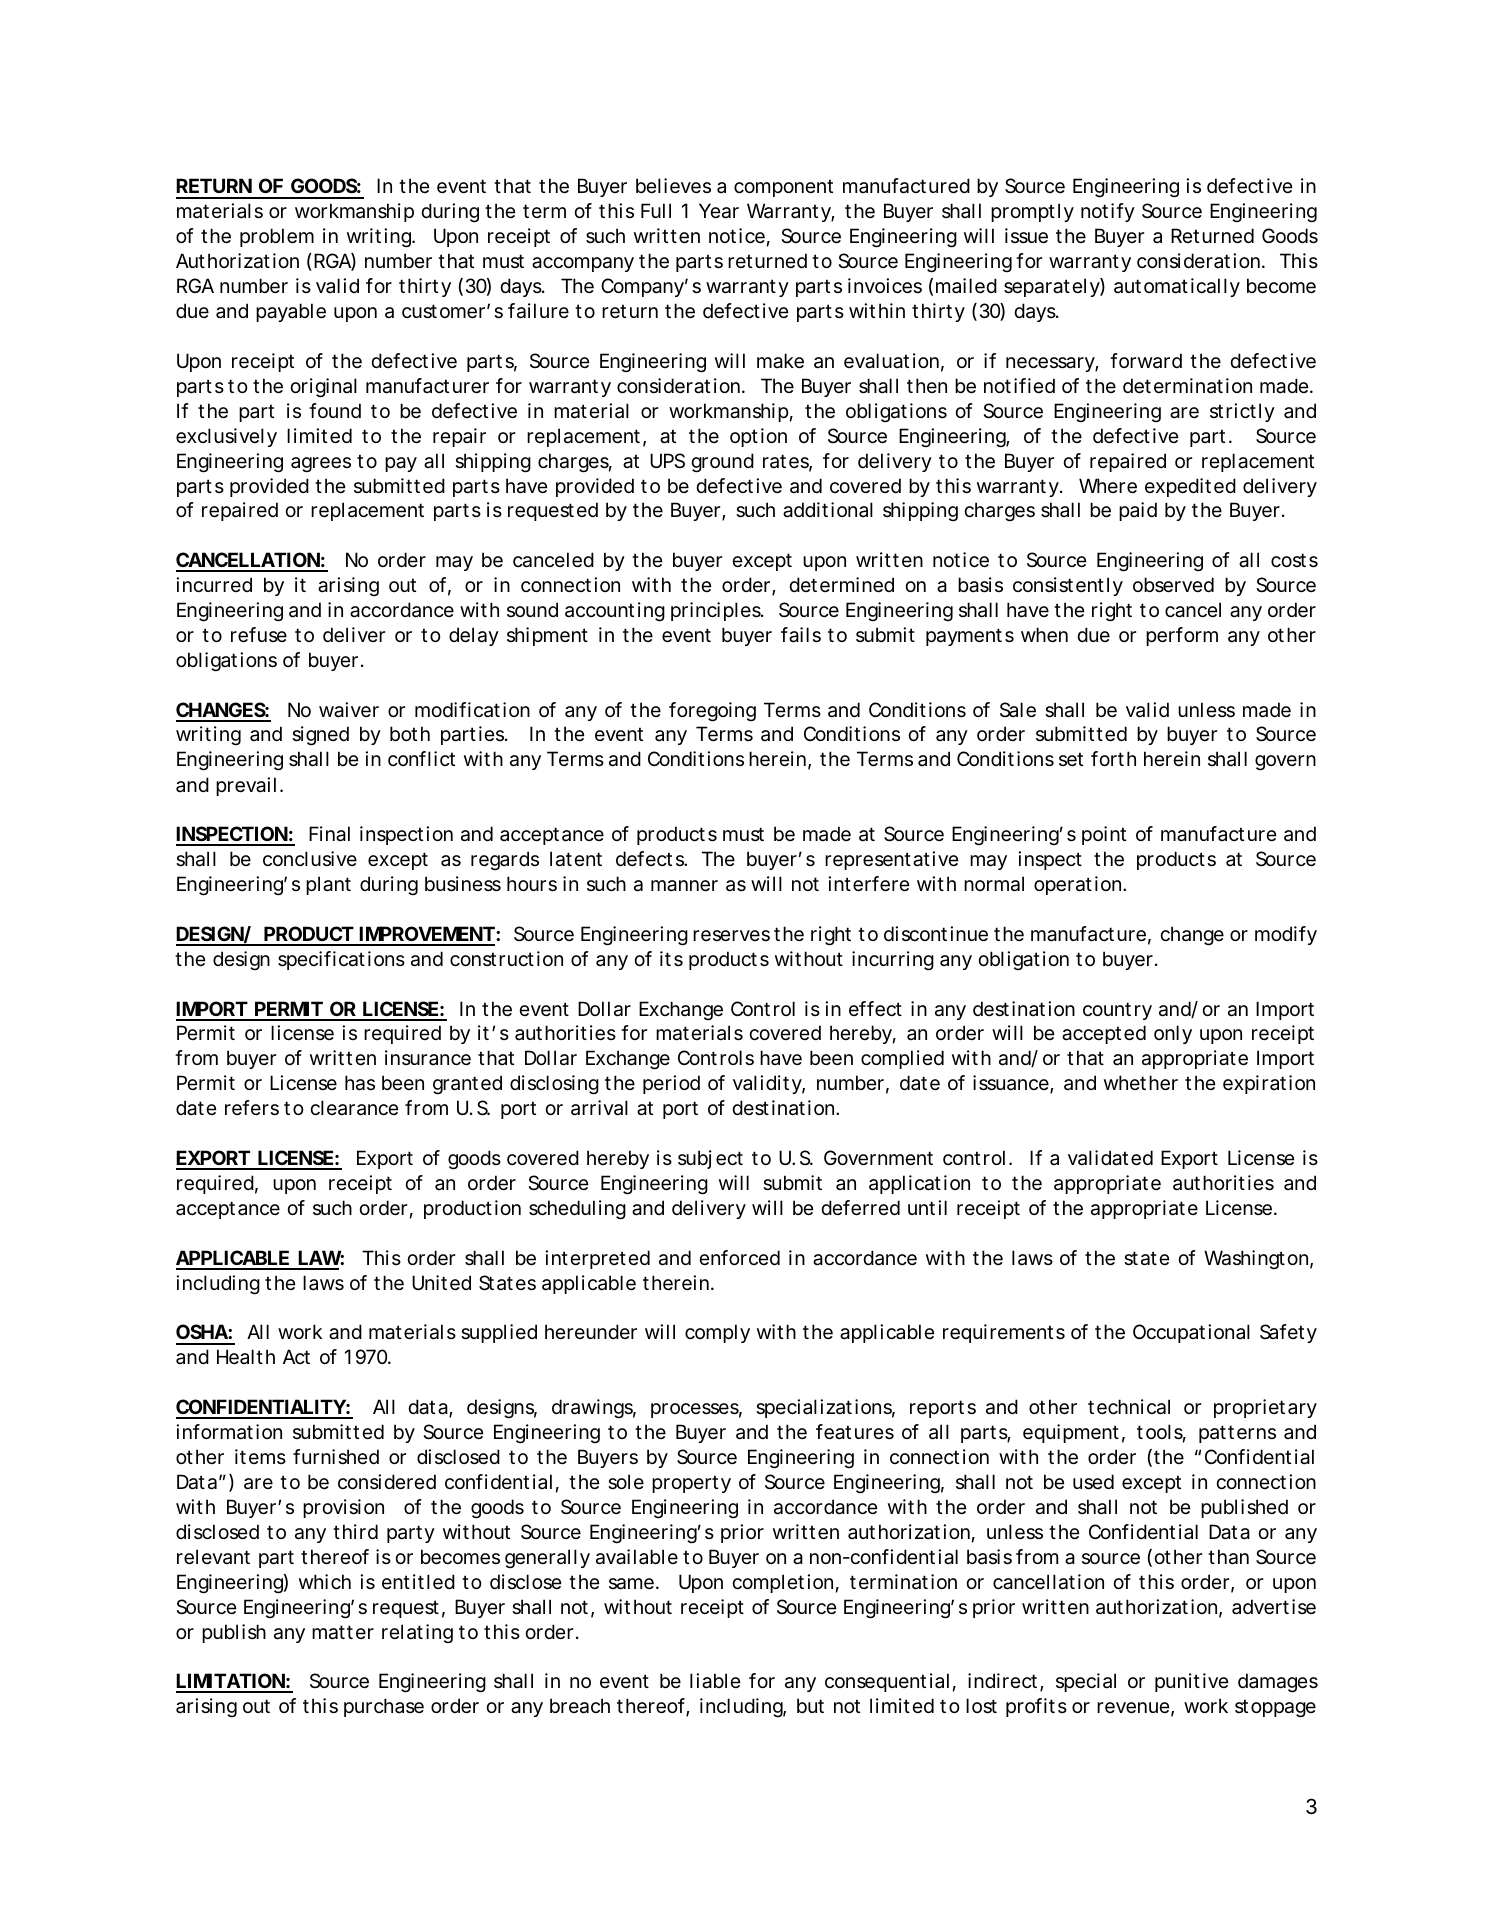 The image size is (1492, 1931). I want to click on Year, so click(719, 211).
